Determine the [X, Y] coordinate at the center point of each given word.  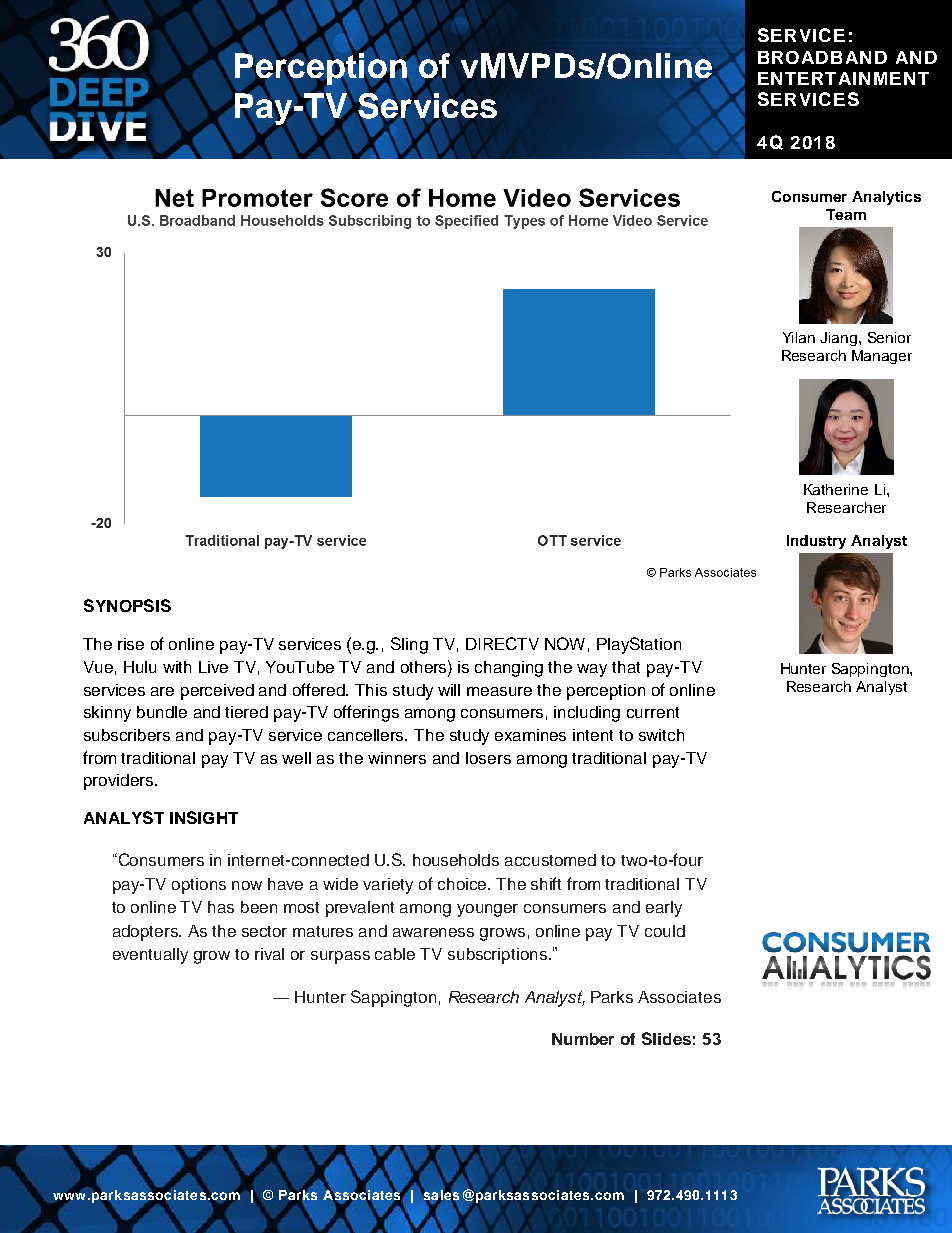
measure [499, 691]
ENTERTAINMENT [843, 78]
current [653, 712]
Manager [882, 357]
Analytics [886, 198]
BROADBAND [822, 57]
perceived [217, 692]
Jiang [838, 339]
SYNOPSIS [127, 605]
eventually [150, 956]
